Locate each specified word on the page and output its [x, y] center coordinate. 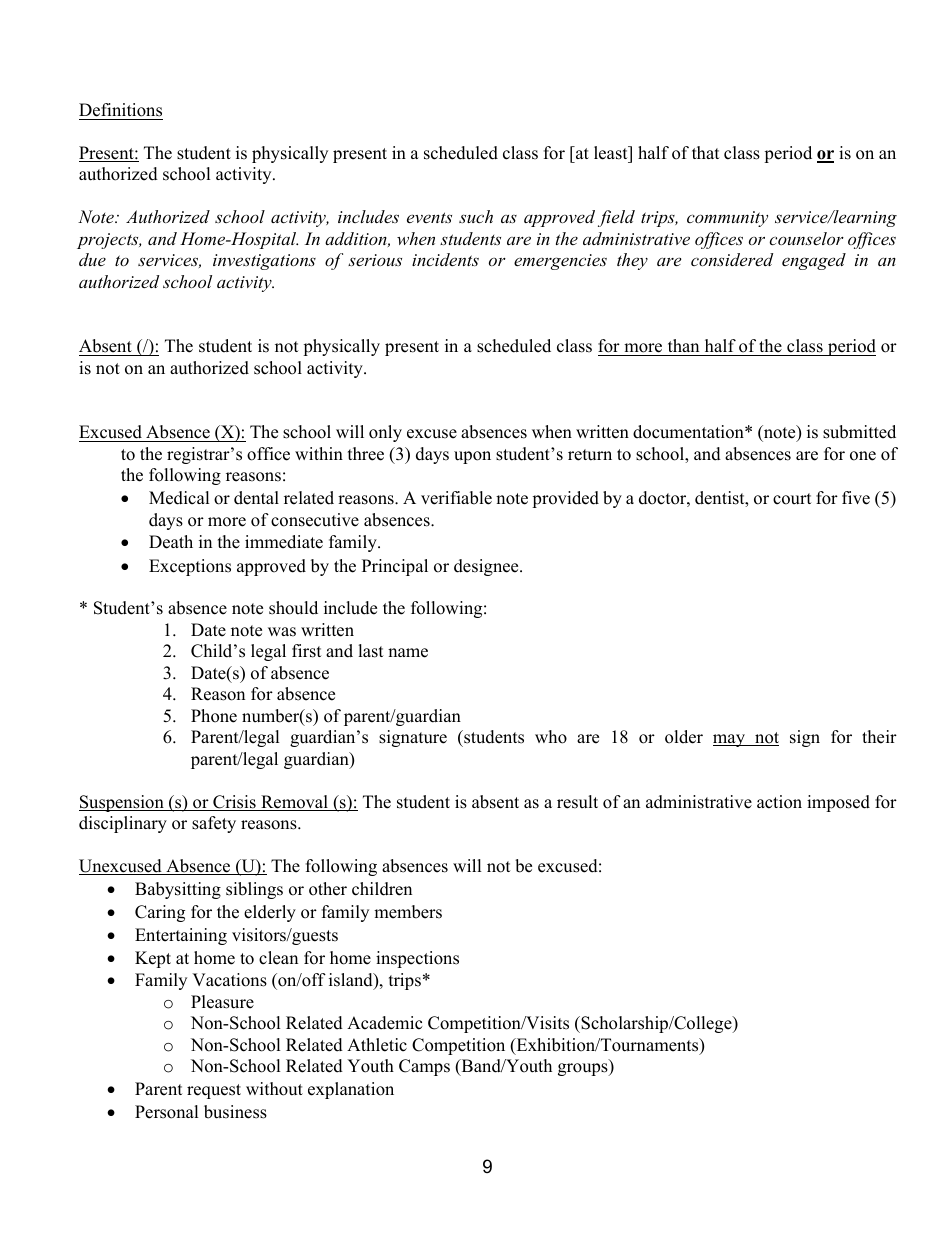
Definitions [120, 110]
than [683, 345]
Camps [424, 1067]
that [706, 152]
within [319, 453]
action [779, 802]
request [214, 1091]
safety [214, 824]
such [476, 216]
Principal [395, 567]
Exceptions [190, 567]
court [792, 499]
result [577, 802]
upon [472, 457]
